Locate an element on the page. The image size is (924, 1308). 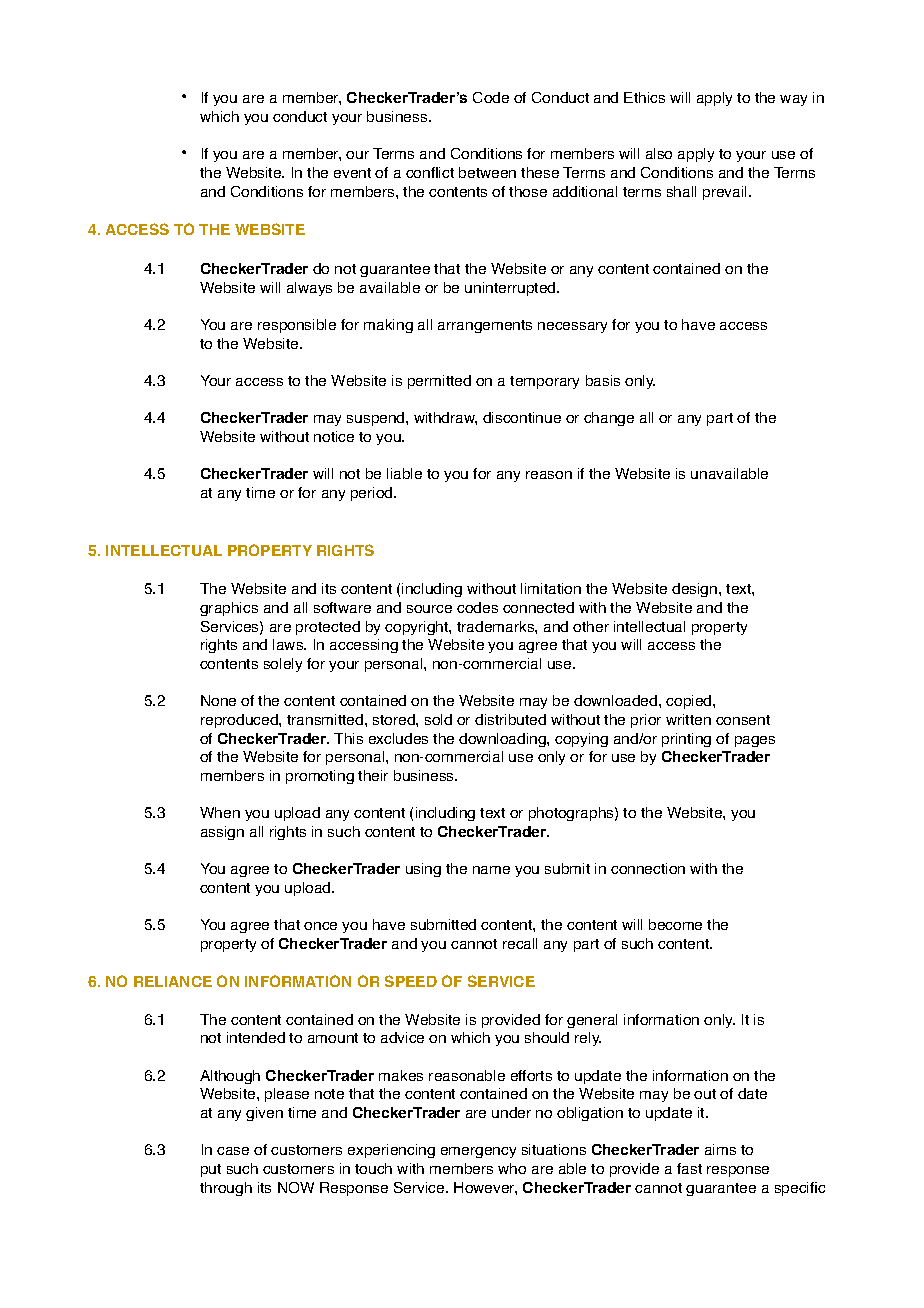
name is located at coordinates (491, 870).
